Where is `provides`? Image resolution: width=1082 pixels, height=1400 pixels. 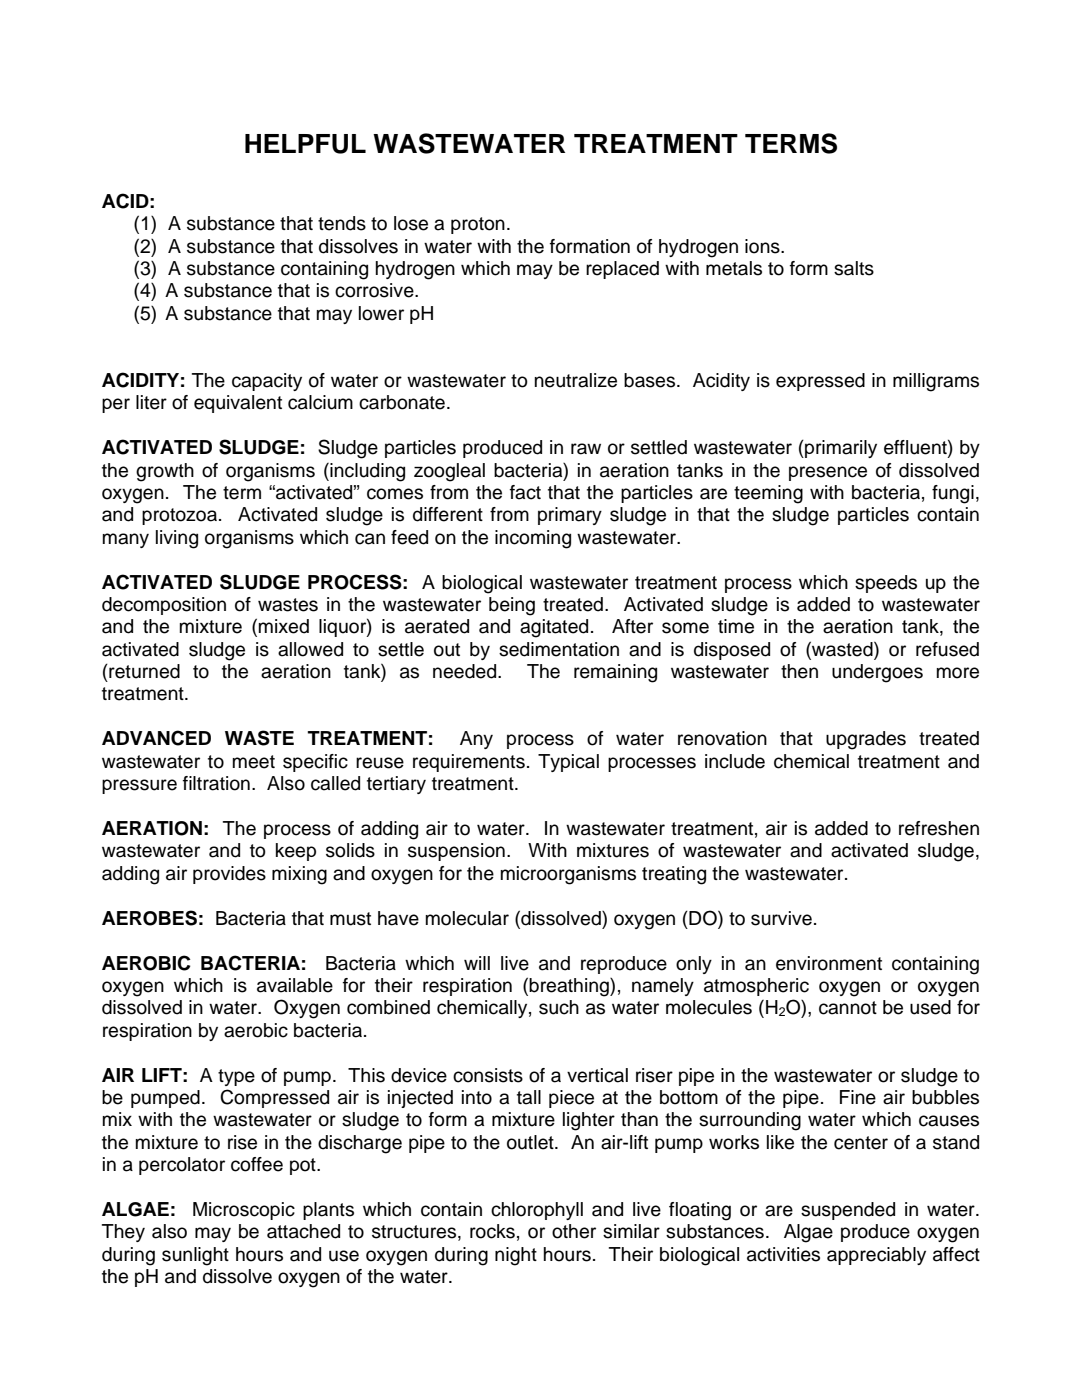 provides is located at coordinates (229, 875).
